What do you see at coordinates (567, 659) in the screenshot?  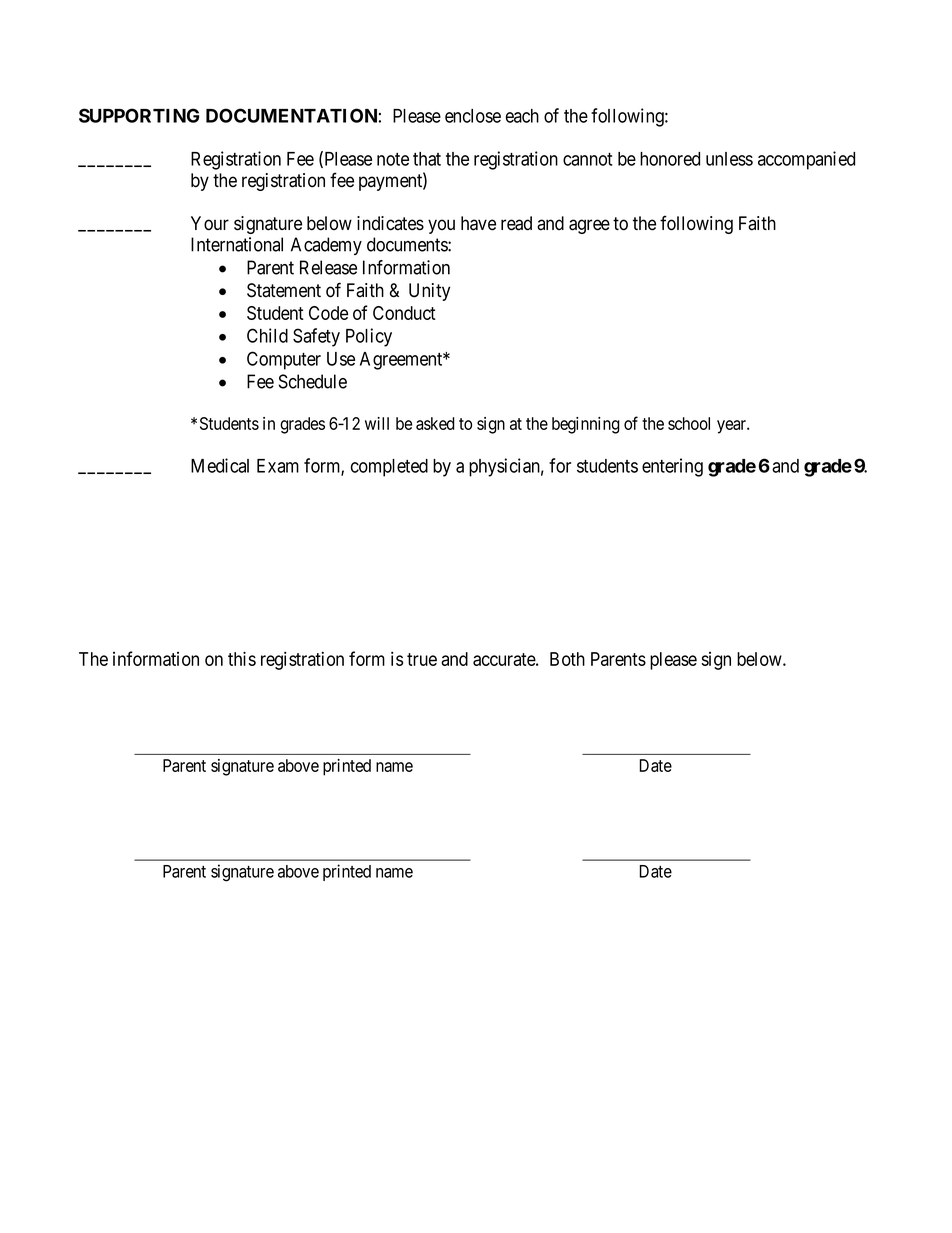 I see `Both` at bounding box center [567, 659].
